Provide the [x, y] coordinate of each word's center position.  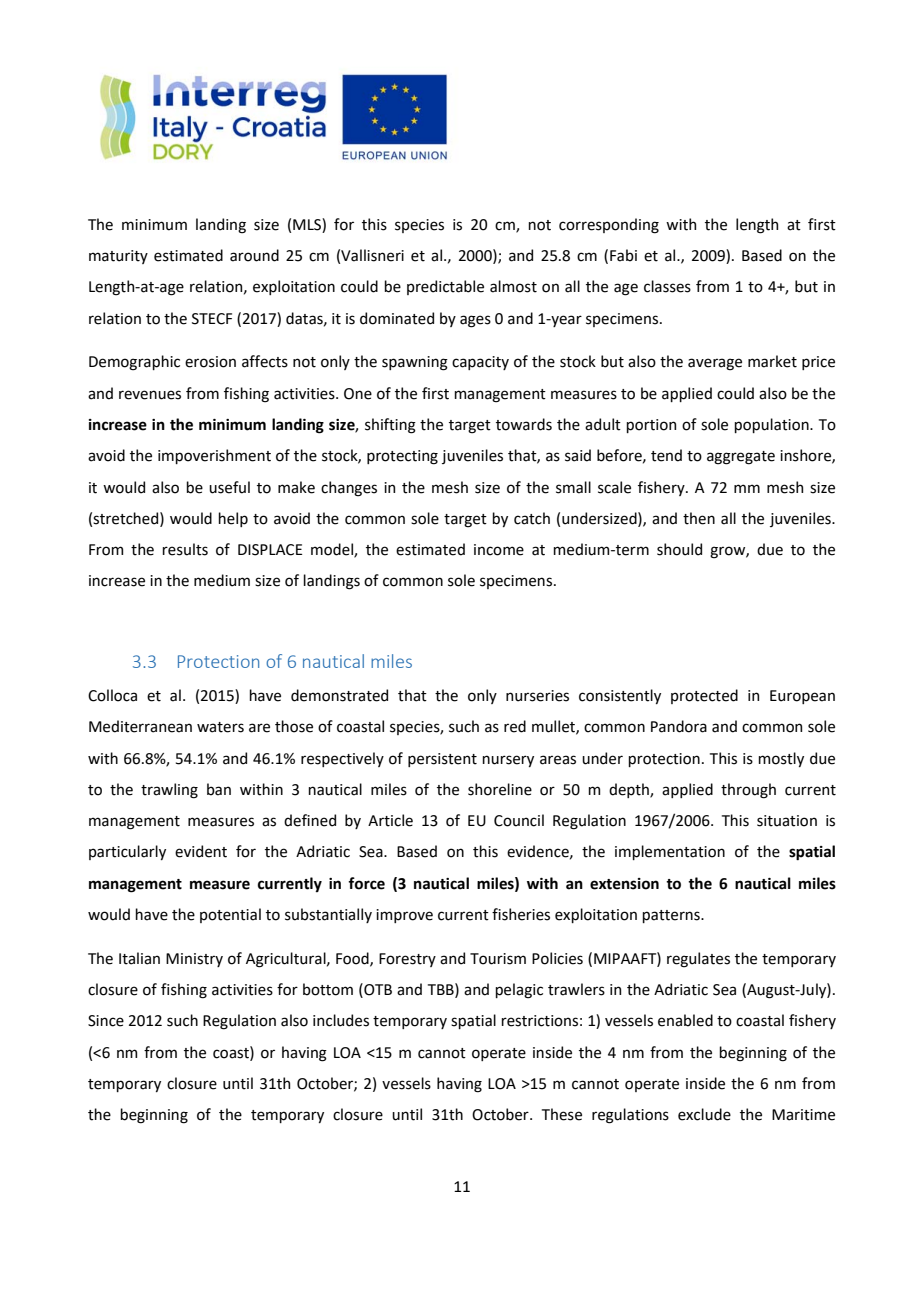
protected [704, 696]
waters [220, 727]
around [254, 255]
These [562, 1114]
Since [106, 1021]
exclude [704, 1114]
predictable [445, 287]
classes [667, 286]
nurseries [537, 696]
